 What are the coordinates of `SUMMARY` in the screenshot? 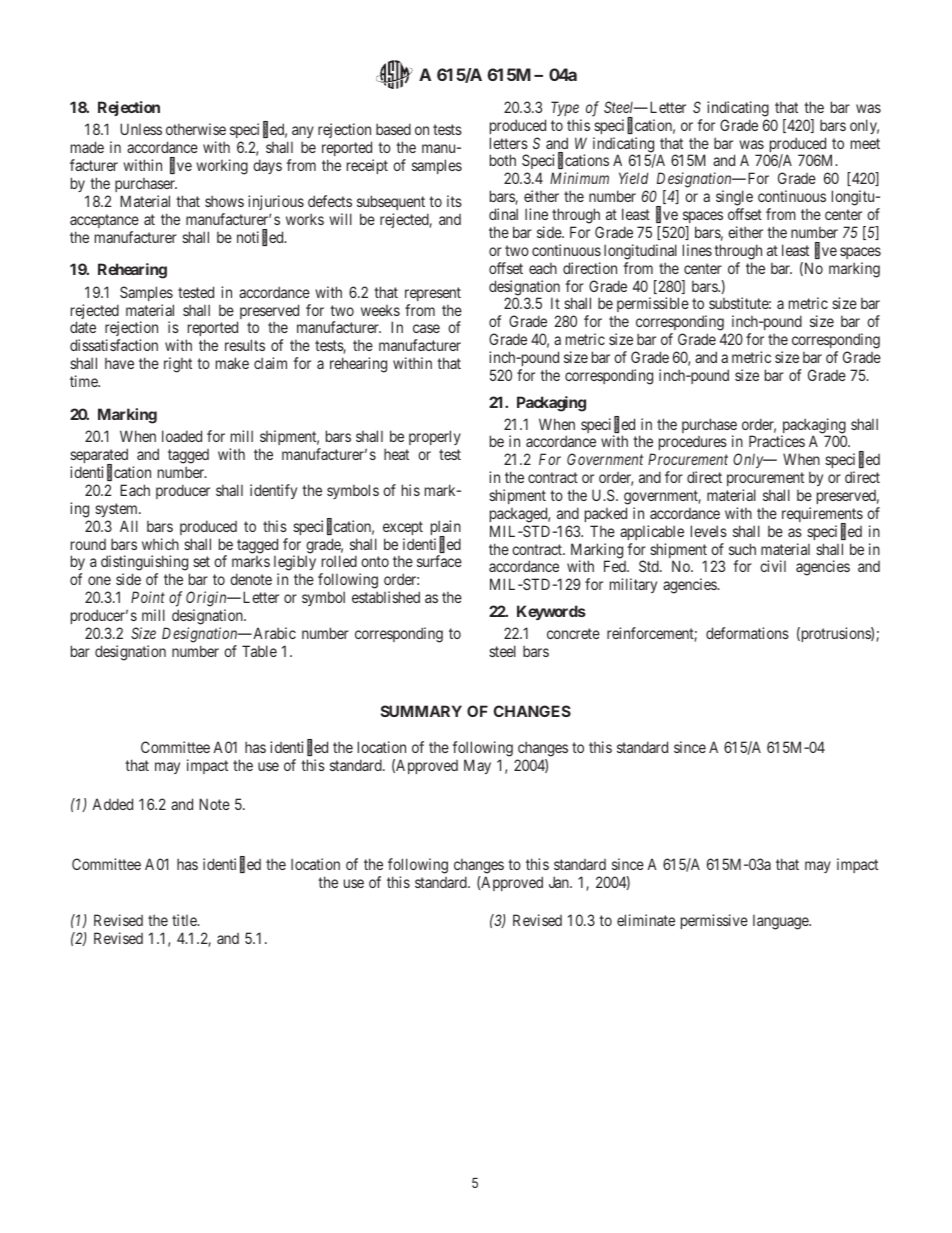 It's located at (421, 711).
